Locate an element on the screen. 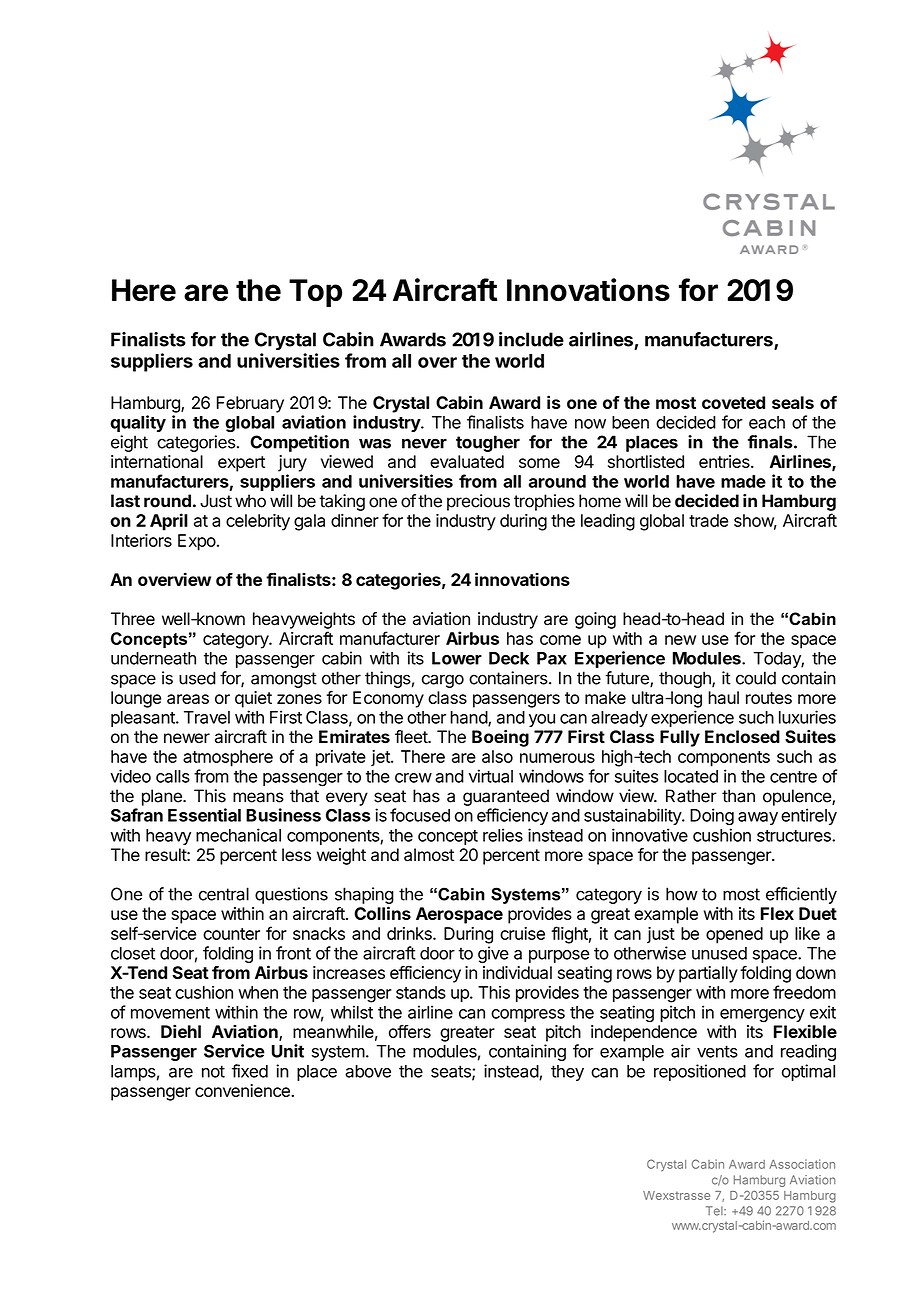  Top is located at coordinates (315, 293).
